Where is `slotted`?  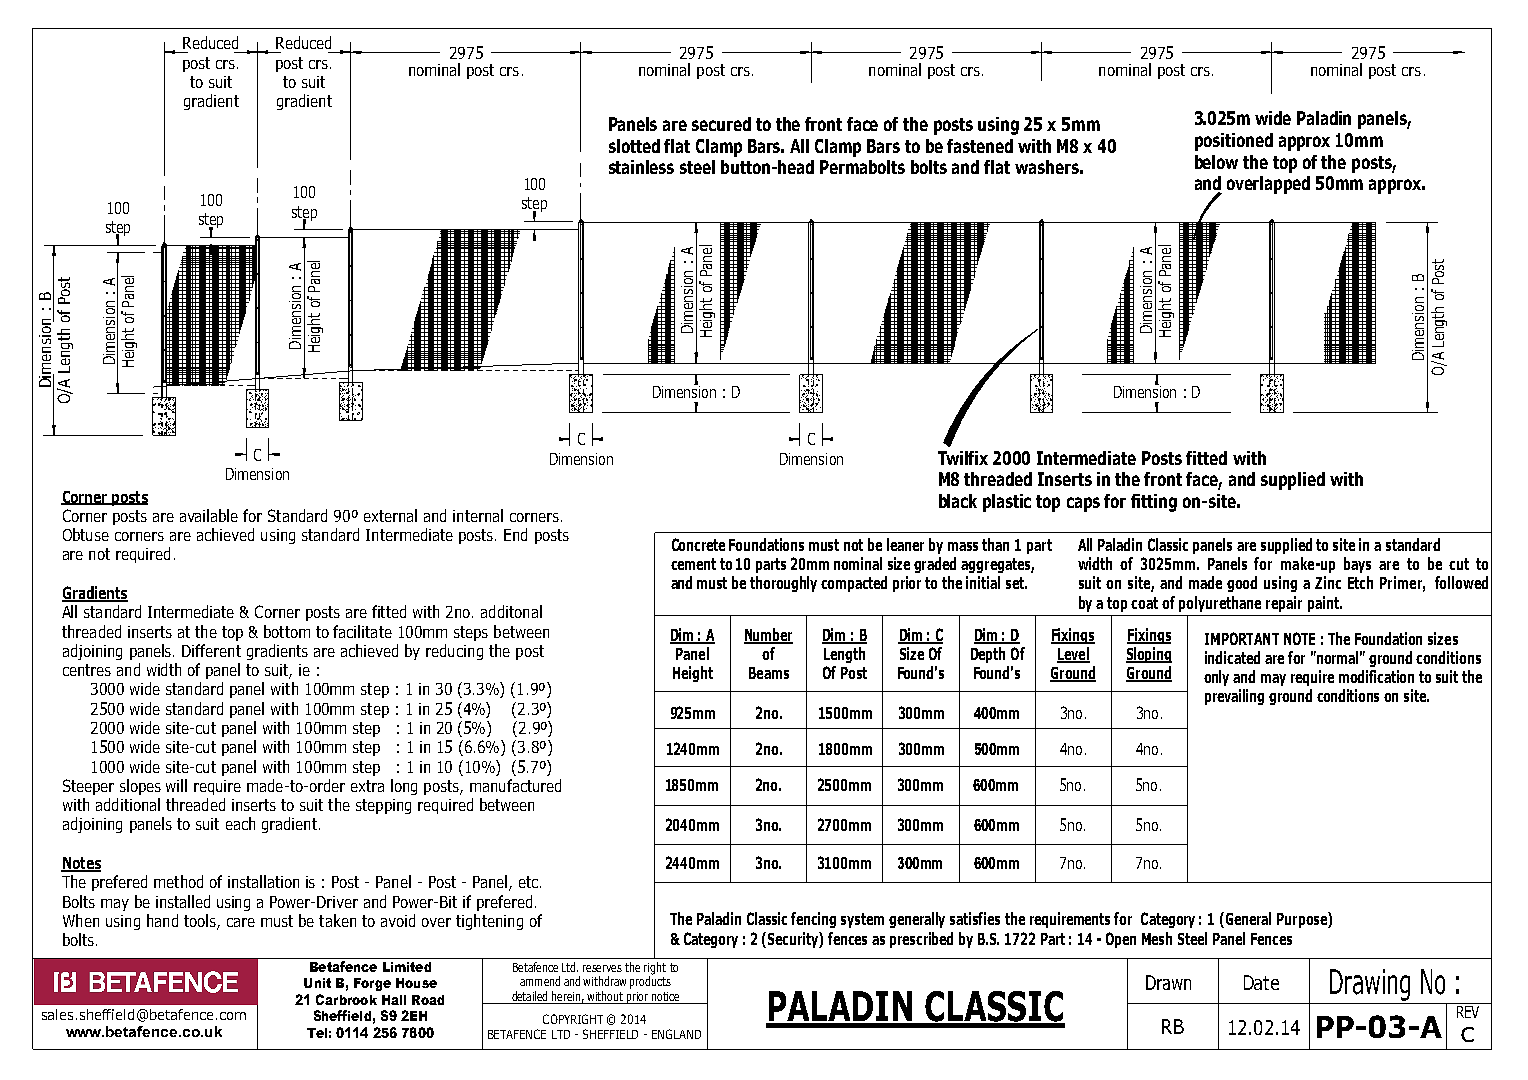
slotted is located at coordinates (634, 146).
